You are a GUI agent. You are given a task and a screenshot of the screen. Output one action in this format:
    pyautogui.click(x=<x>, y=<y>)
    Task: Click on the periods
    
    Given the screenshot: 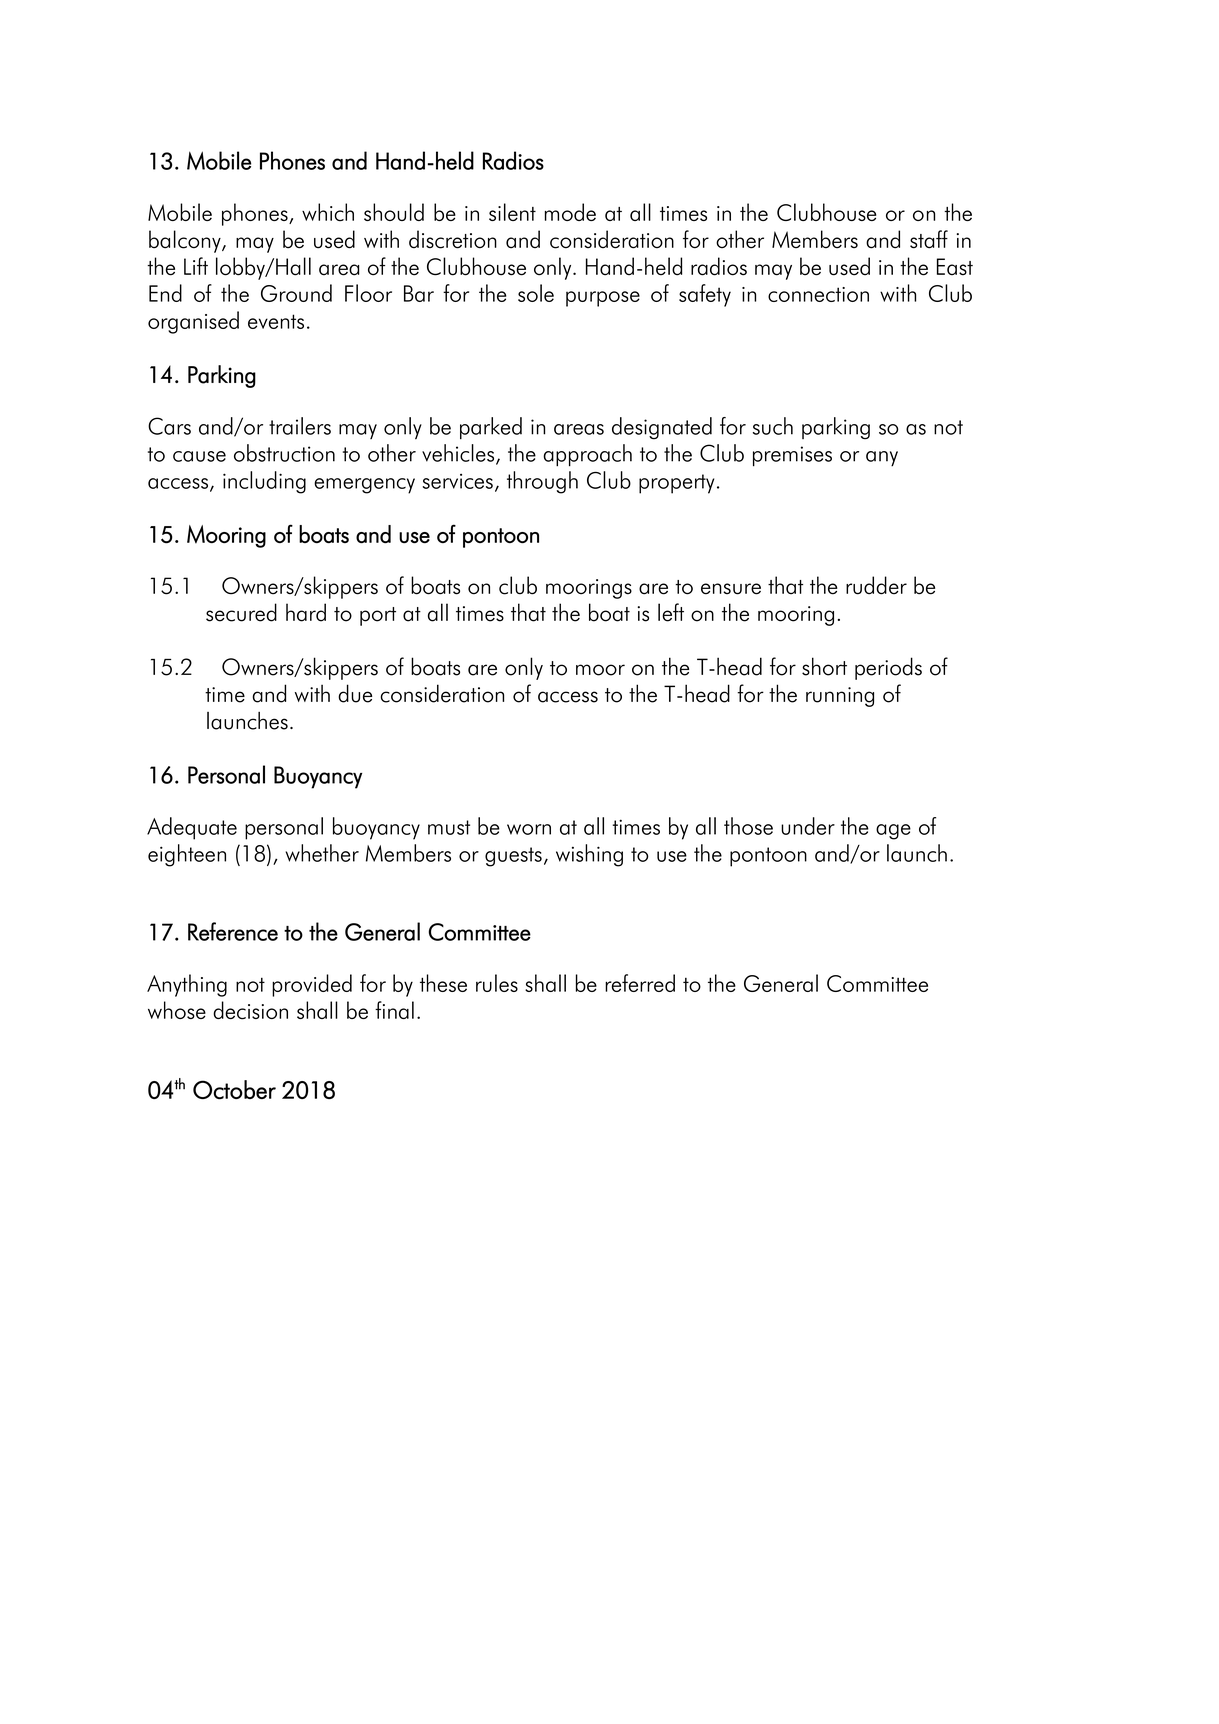 What is the action you would take?
    pyautogui.click(x=888, y=668)
